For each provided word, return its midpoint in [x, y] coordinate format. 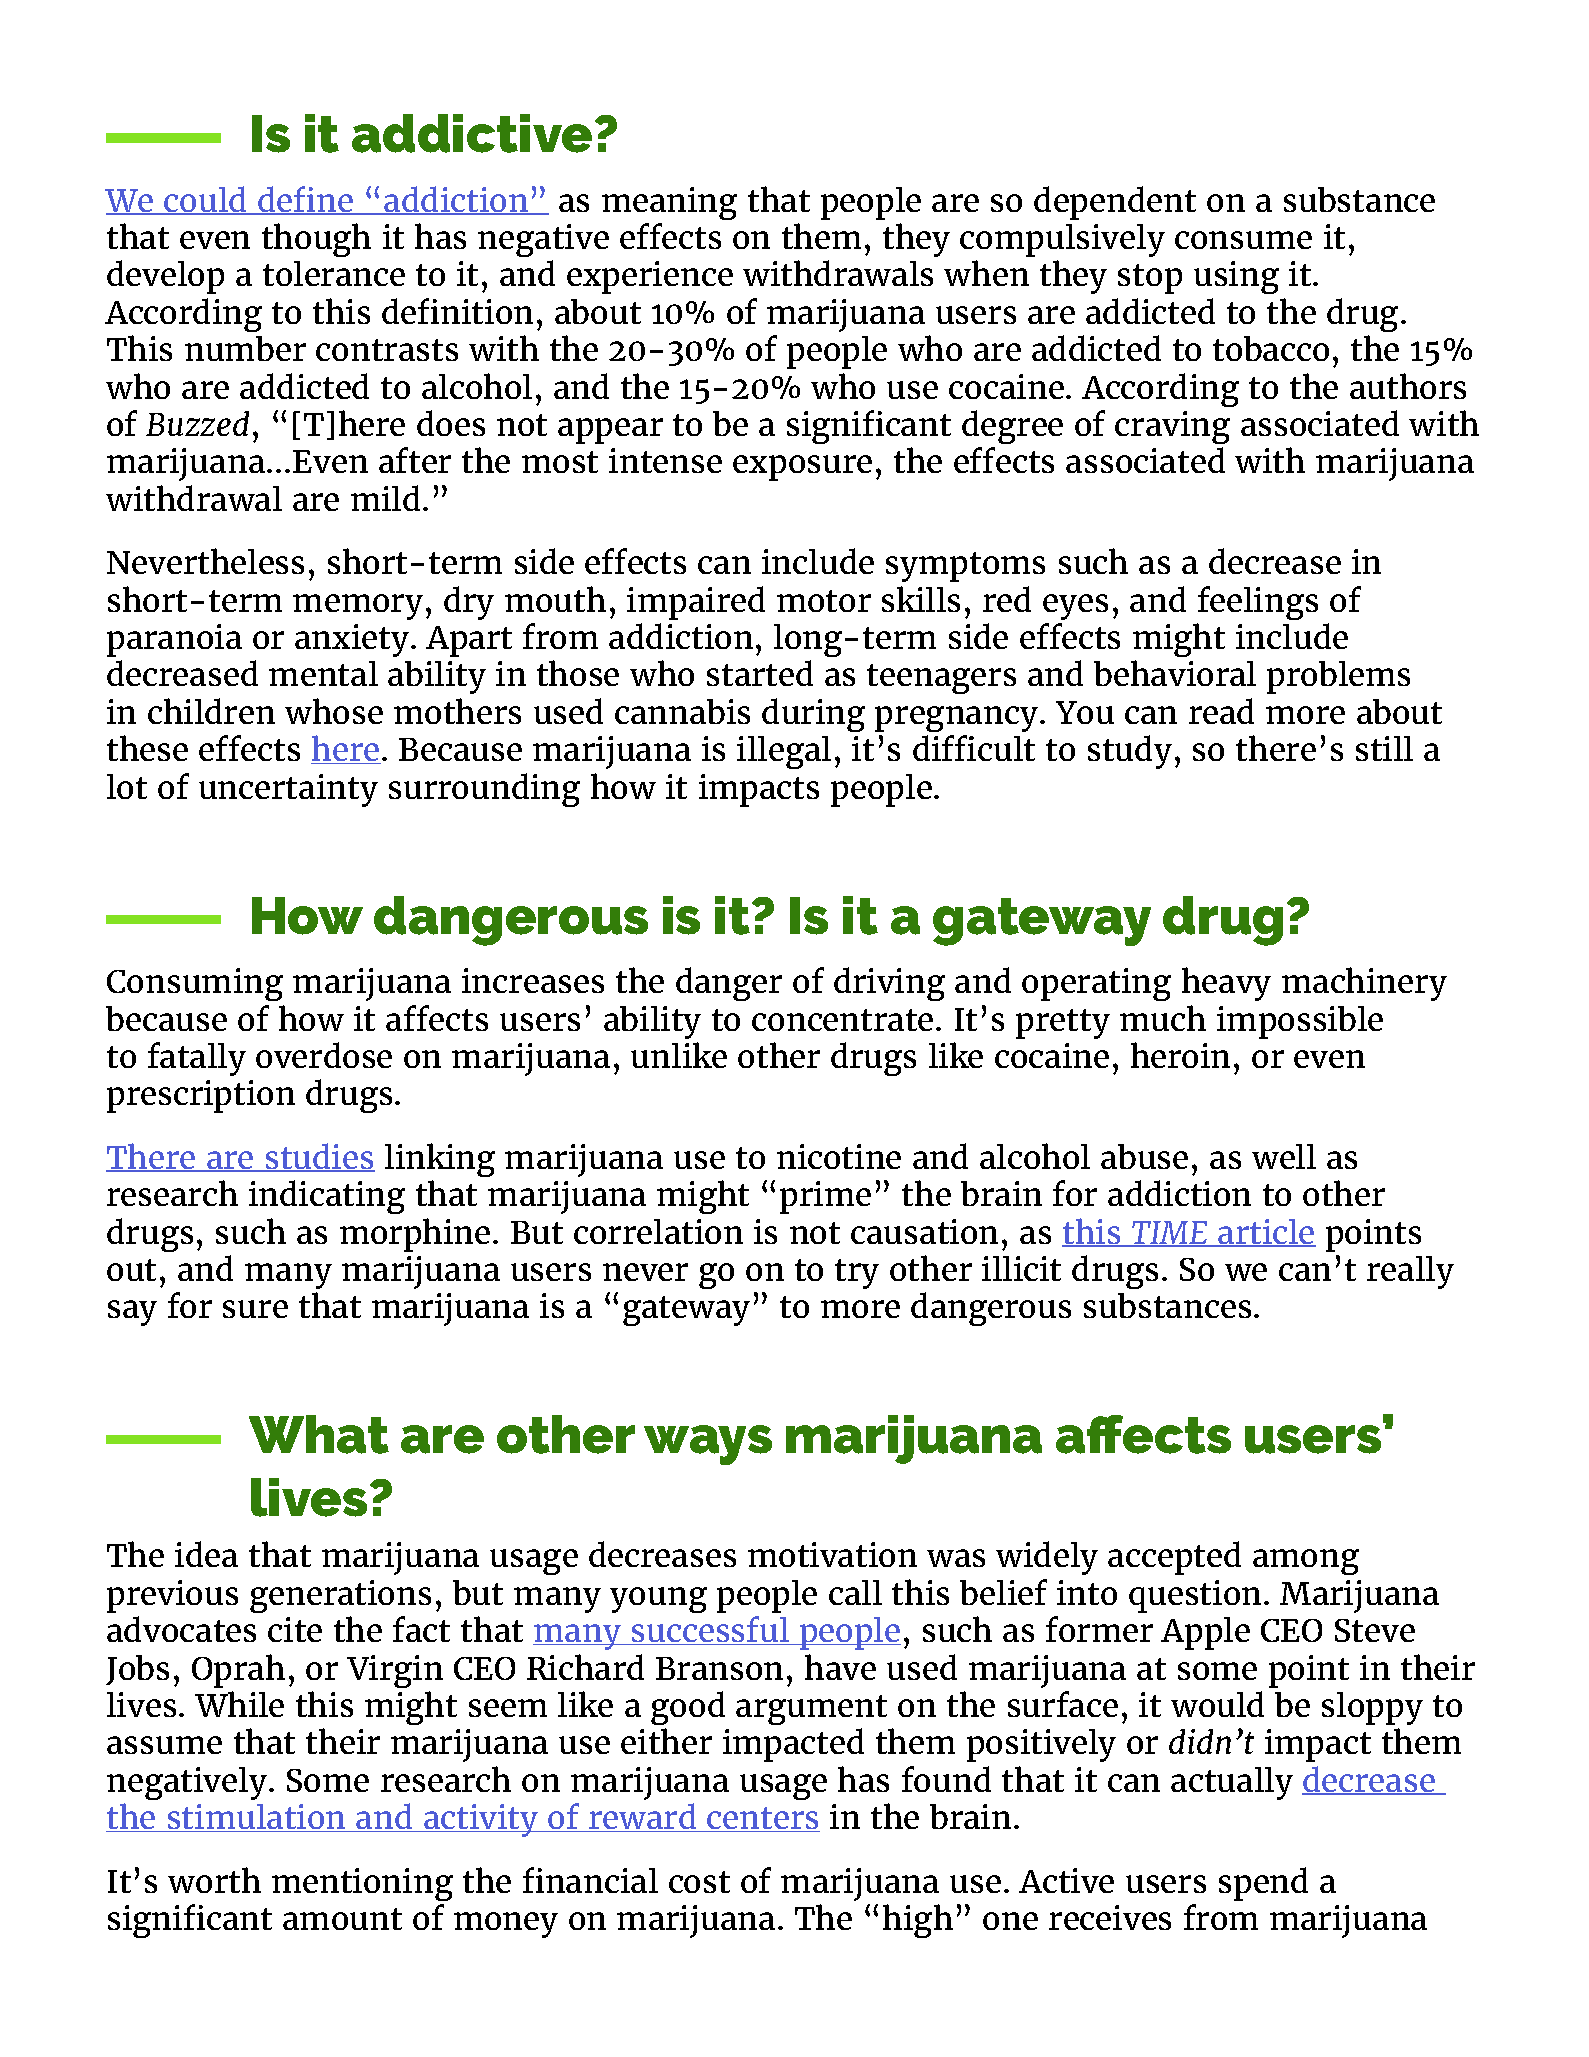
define [306, 200]
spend [1263, 1884]
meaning [669, 203]
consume [1243, 240]
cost [699, 1882]
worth [214, 1880]
